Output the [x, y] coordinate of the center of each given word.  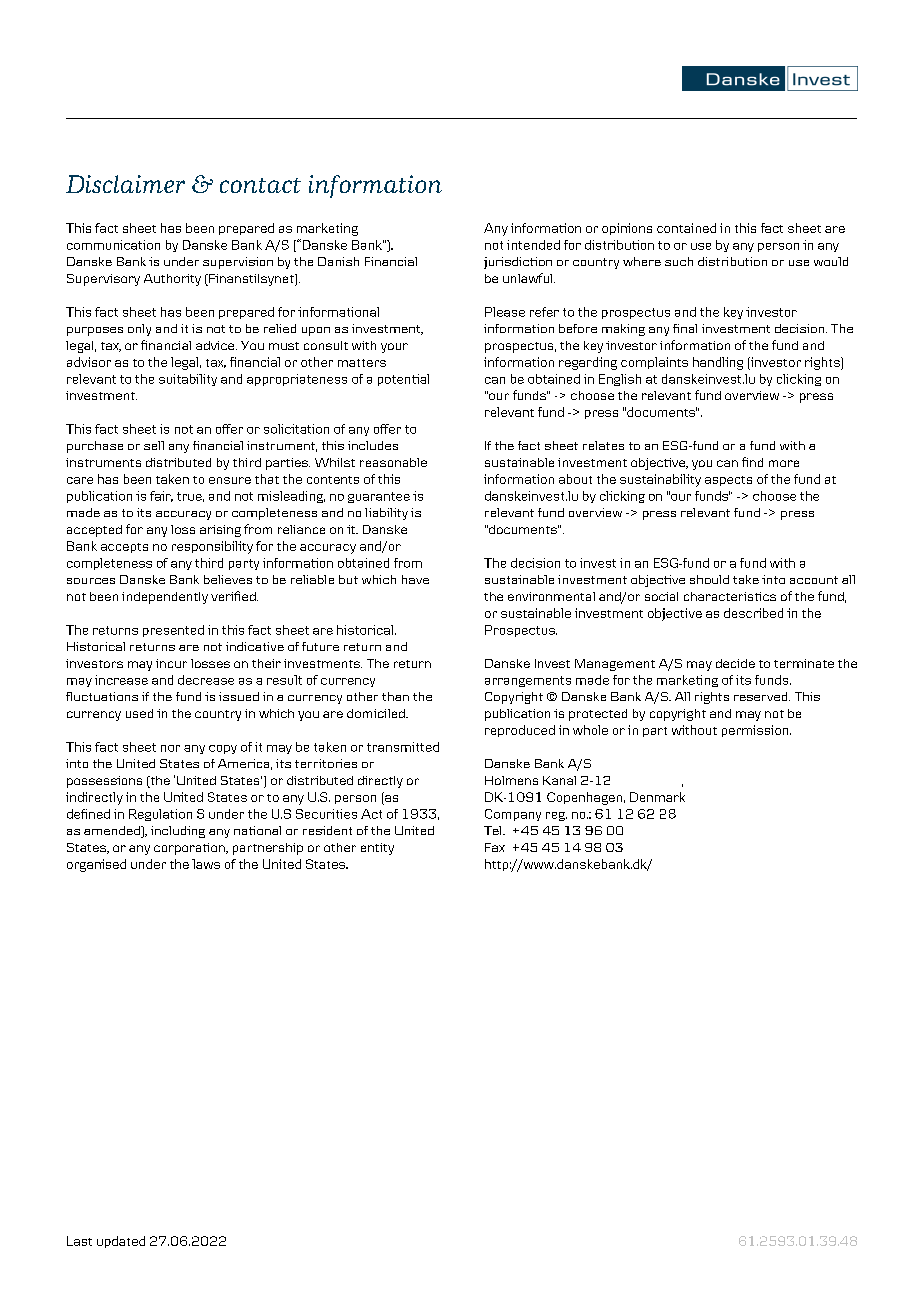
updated [121, 1242]
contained [686, 228]
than [395, 696]
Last [79, 1241]
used [139, 713]
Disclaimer [125, 184]
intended [533, 245]
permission [756, 731]
